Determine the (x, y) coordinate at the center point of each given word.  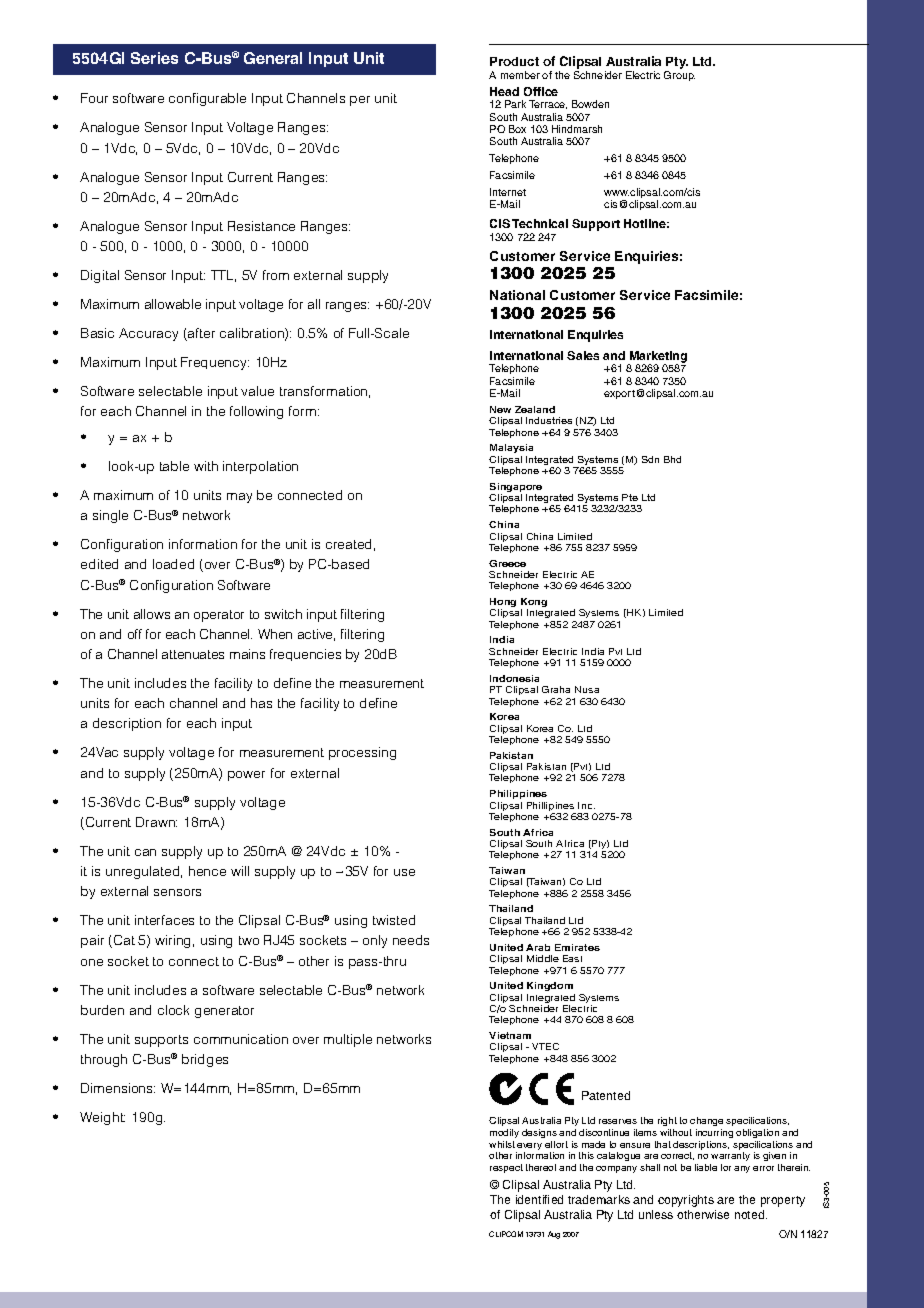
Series (154, 58)
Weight (102, 1118)
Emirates (577, 947)
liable (706, 1167)
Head (504, 91)
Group (679, 76)
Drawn (156, 822)
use (404, 872)
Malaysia (511, 448)
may (239, 498)
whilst (502, 1144)
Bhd (672, 459)
